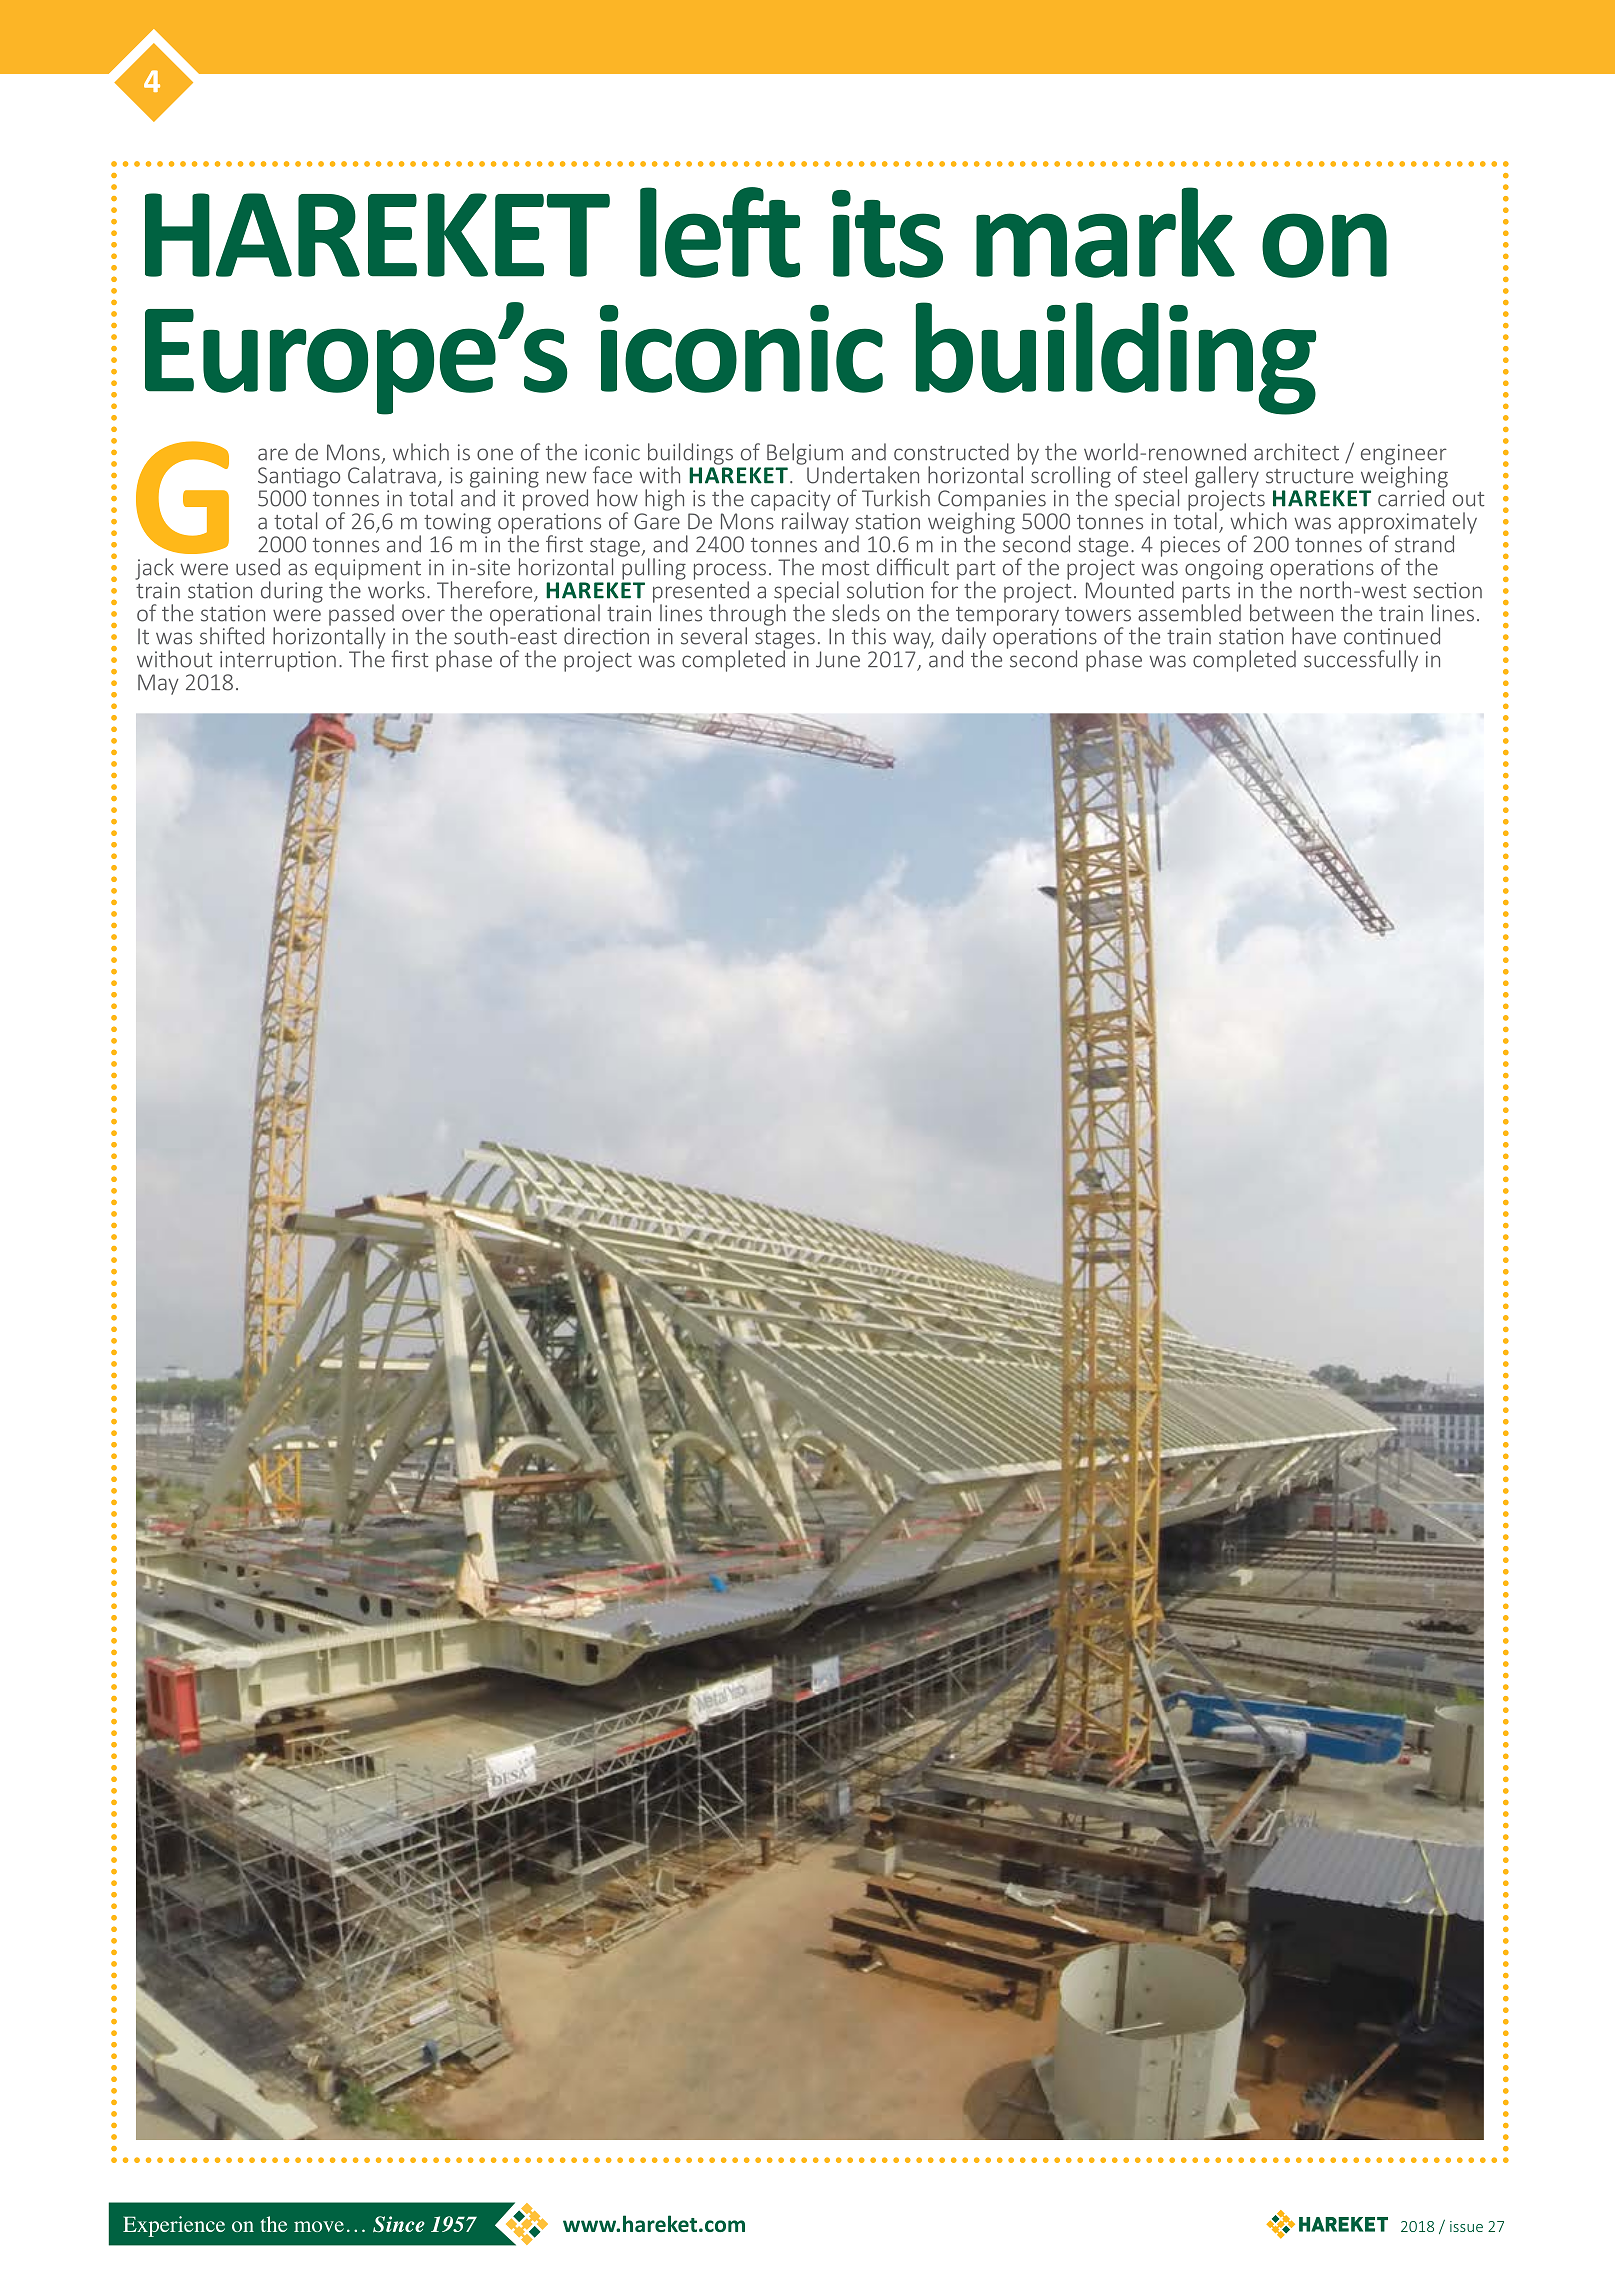  What do you see at coordinates (1314, 636) in the image?
I see `have` at bounding box center [1314, 636].
